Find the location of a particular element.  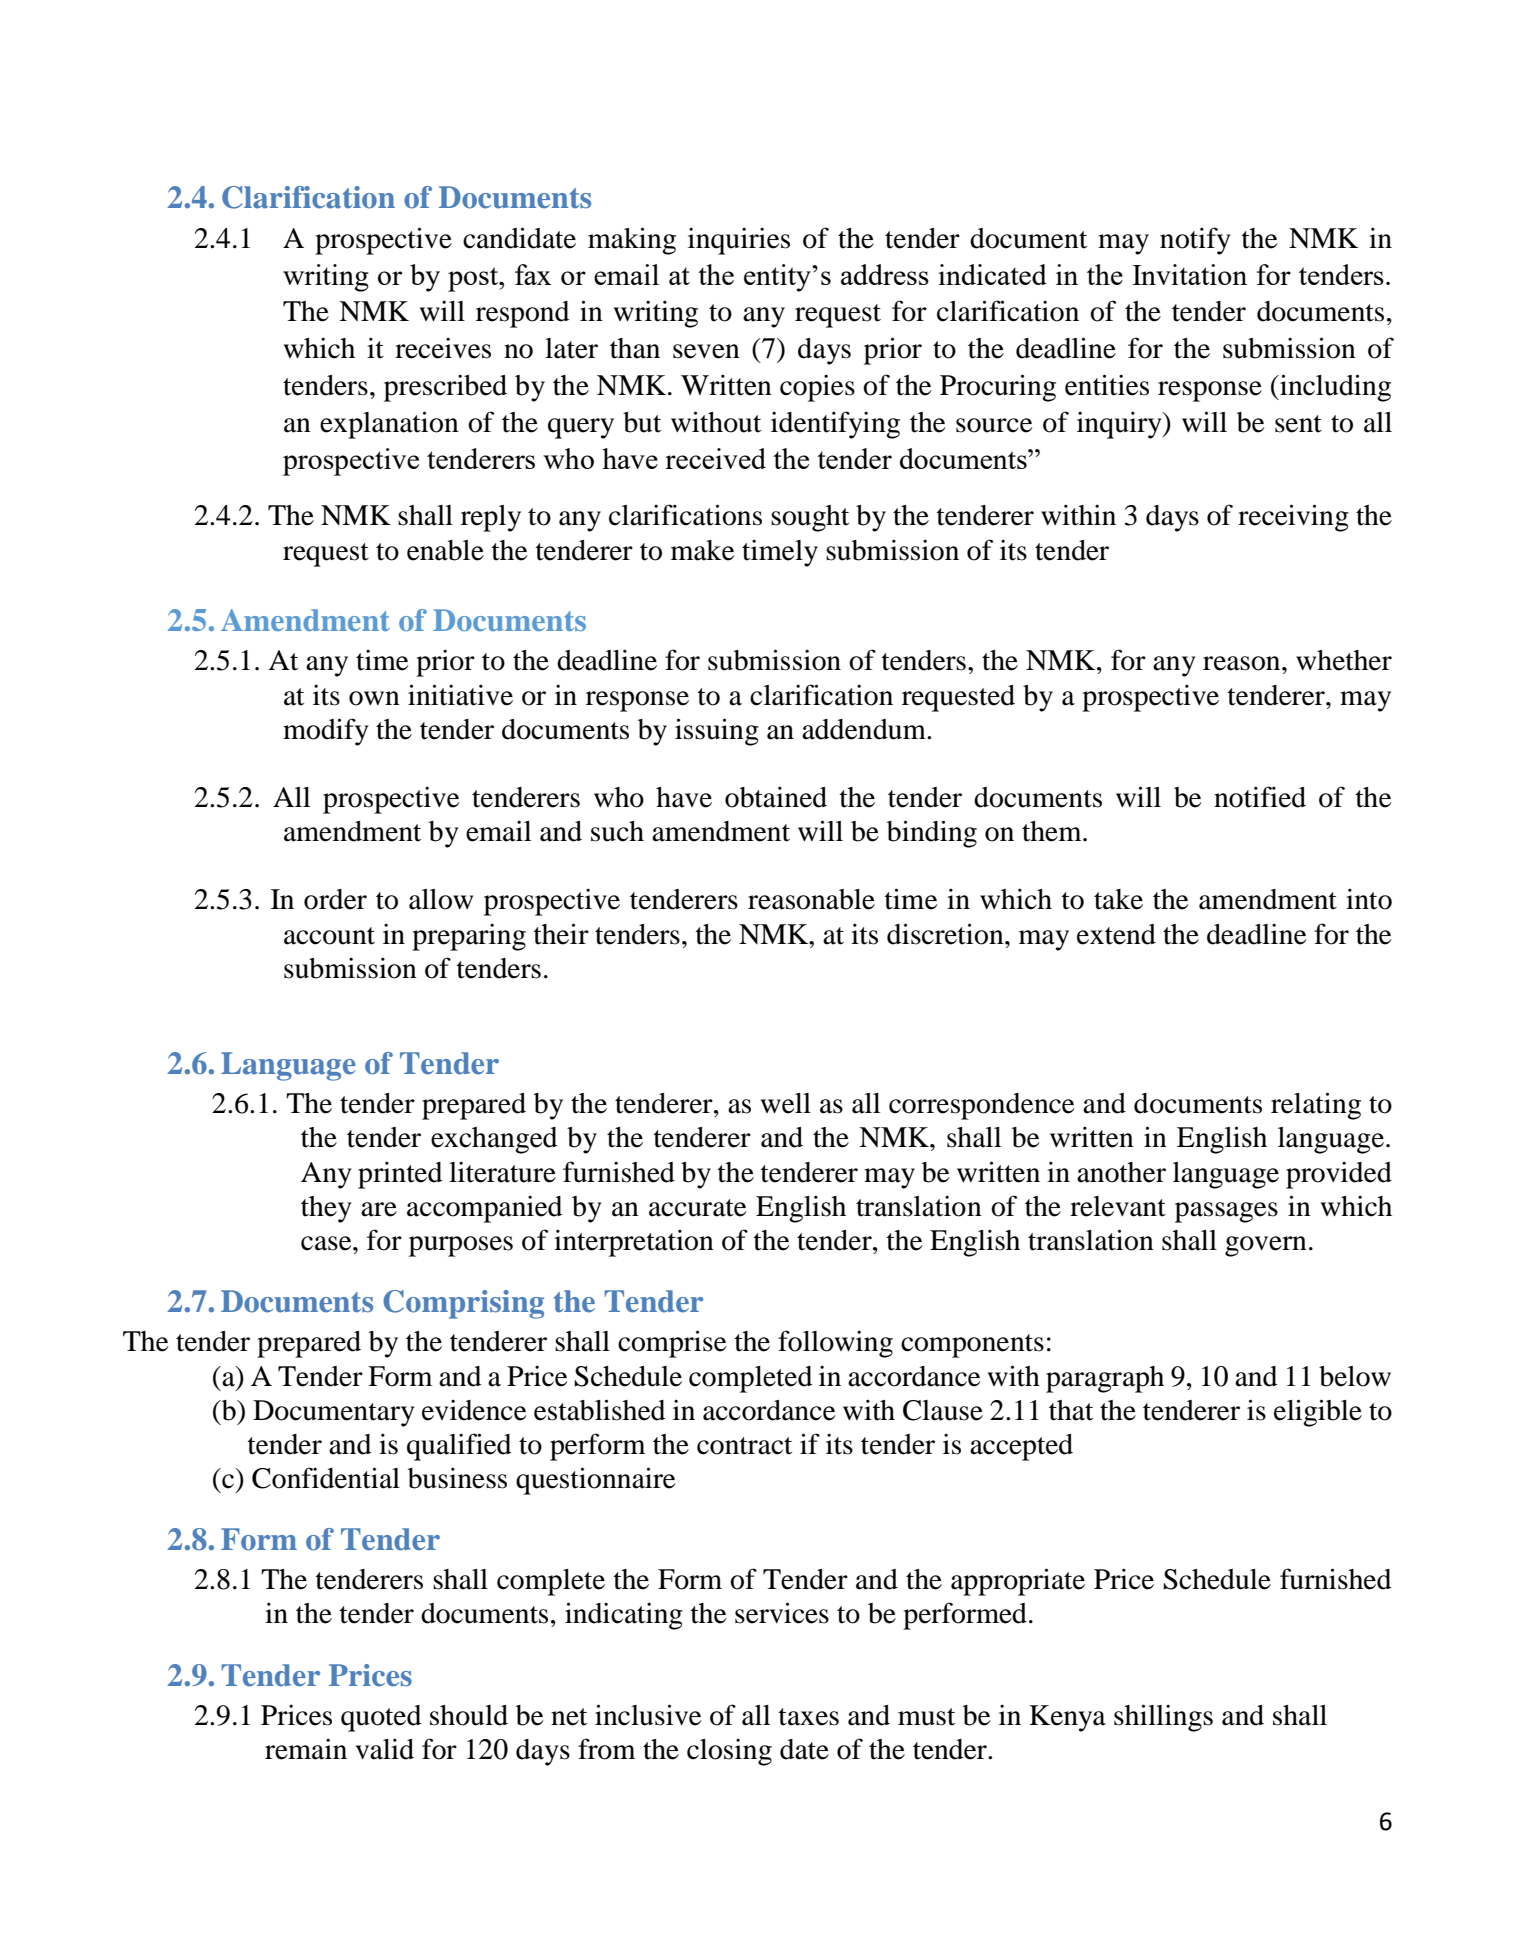

taxes is located at coordinates (809, 1717).
